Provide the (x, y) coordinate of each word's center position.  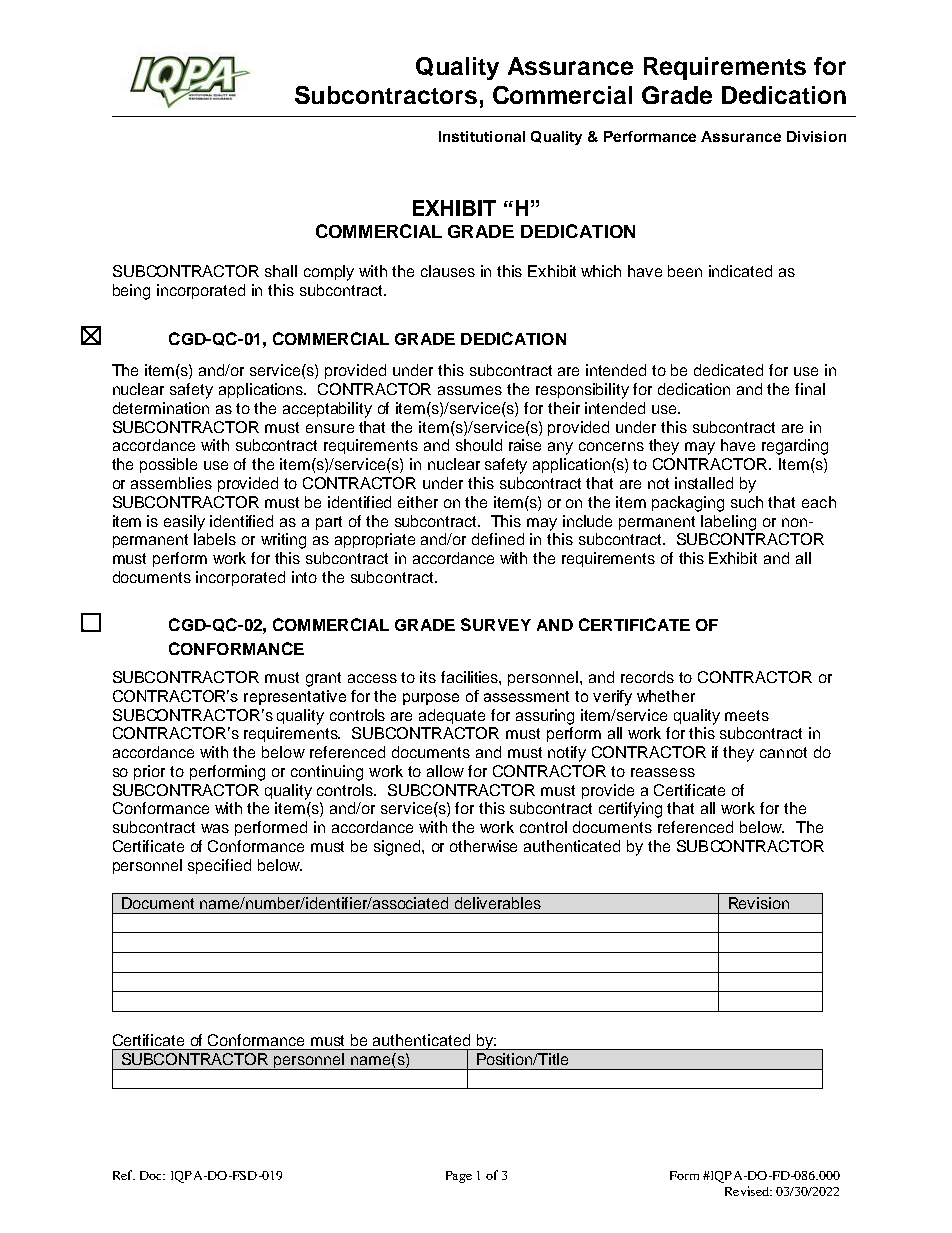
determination (161, 408)
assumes (470, 390)
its (428, 677)
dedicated (728, 370)
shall (281, 271)
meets (747, 715)
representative (295, 697)
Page (459, 1177)
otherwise (483, 846)
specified (219, 866)
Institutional (482, 136)
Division (816, 136)
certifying (630, 810)
